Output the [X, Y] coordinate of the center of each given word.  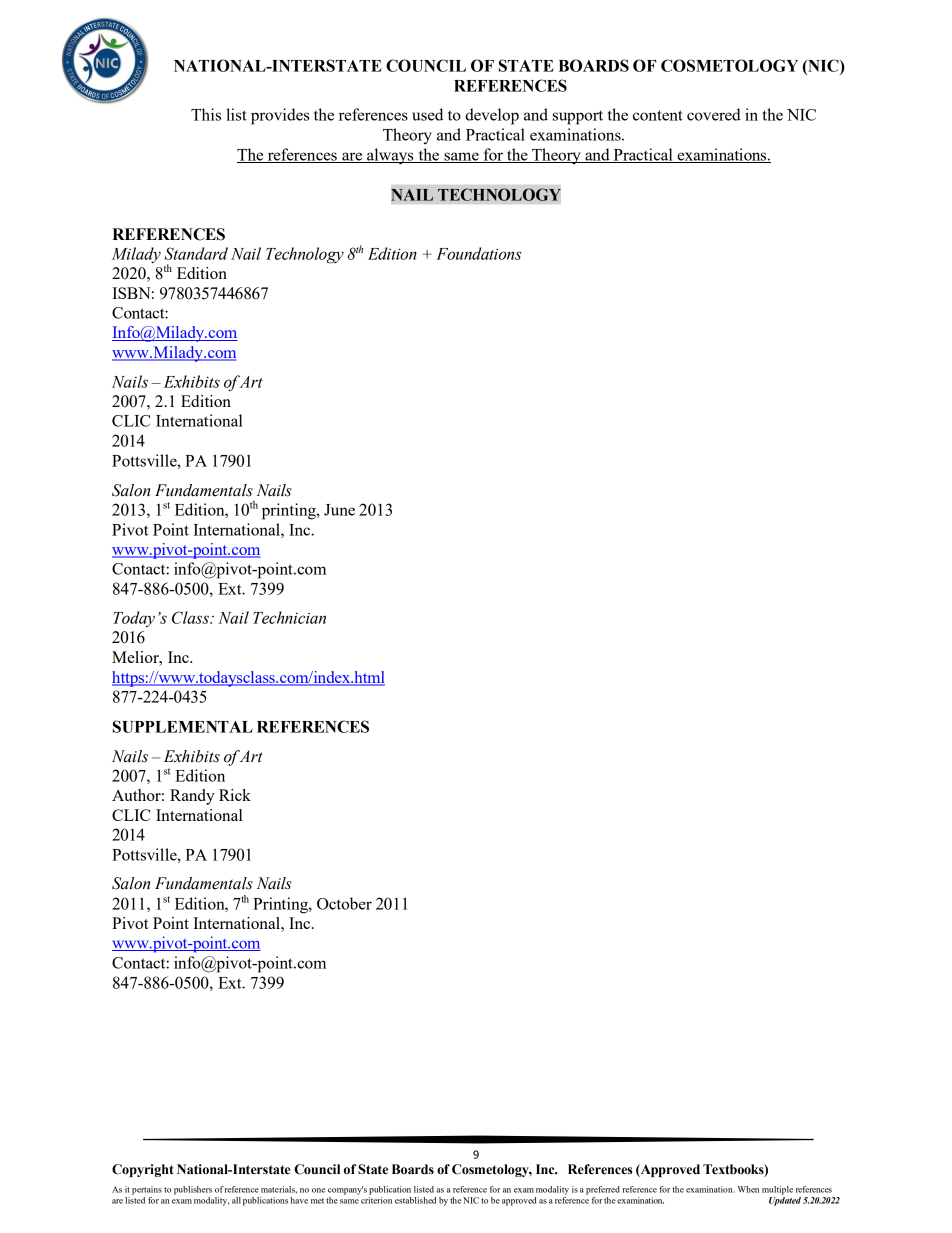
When [748, 1189]
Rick [235, 795]
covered [714, 114]
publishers [193, 1190]
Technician [289, 617]
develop [492, 116]
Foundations [479, 253]
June [339, 510]
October [344, 903]
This [206, 114]
